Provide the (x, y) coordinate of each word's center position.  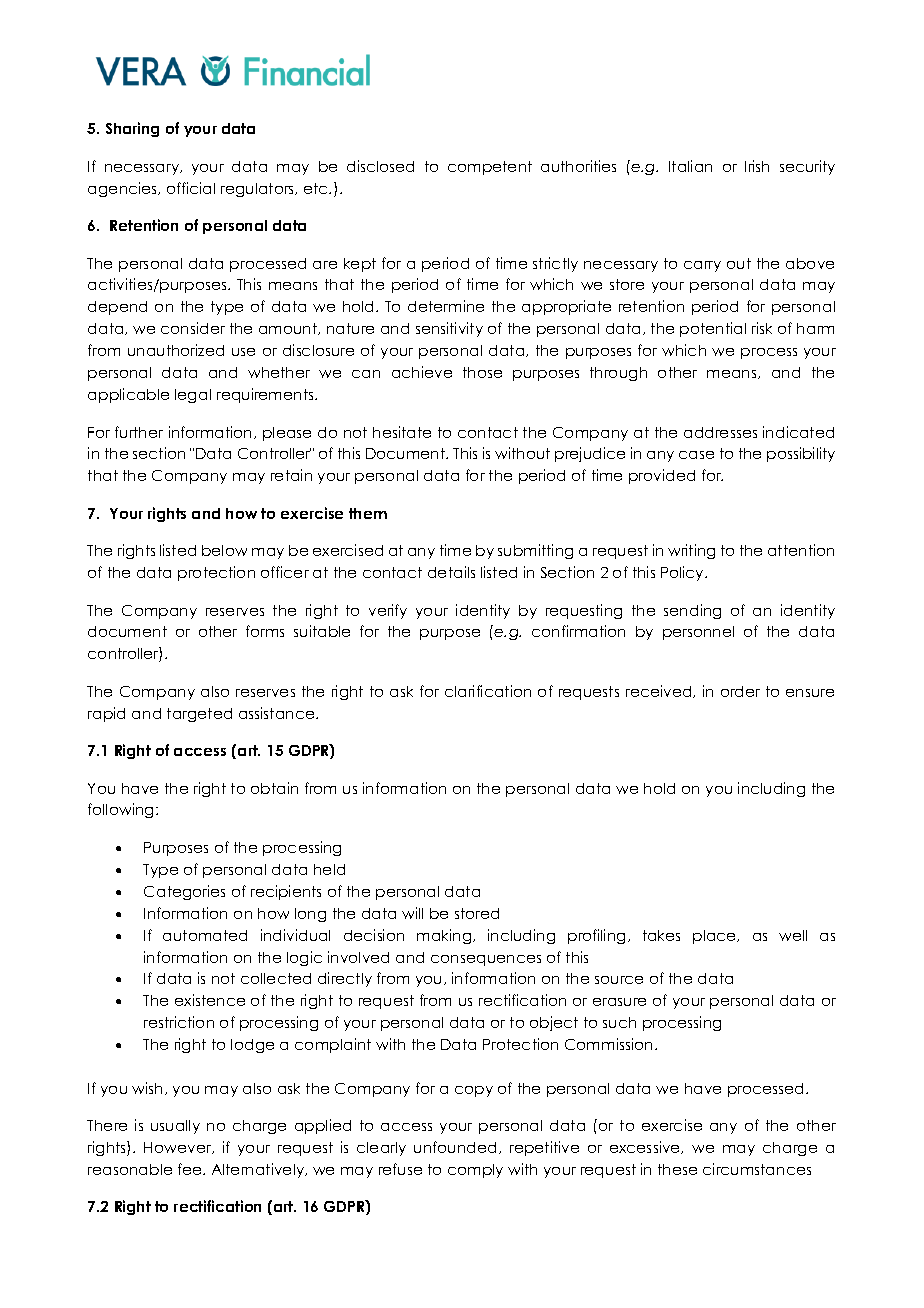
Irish (757, 166)
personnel (698, 633)
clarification (488, 691)
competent (490, 168)
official (191, 188)
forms (265, 631)
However (179, 1148)
